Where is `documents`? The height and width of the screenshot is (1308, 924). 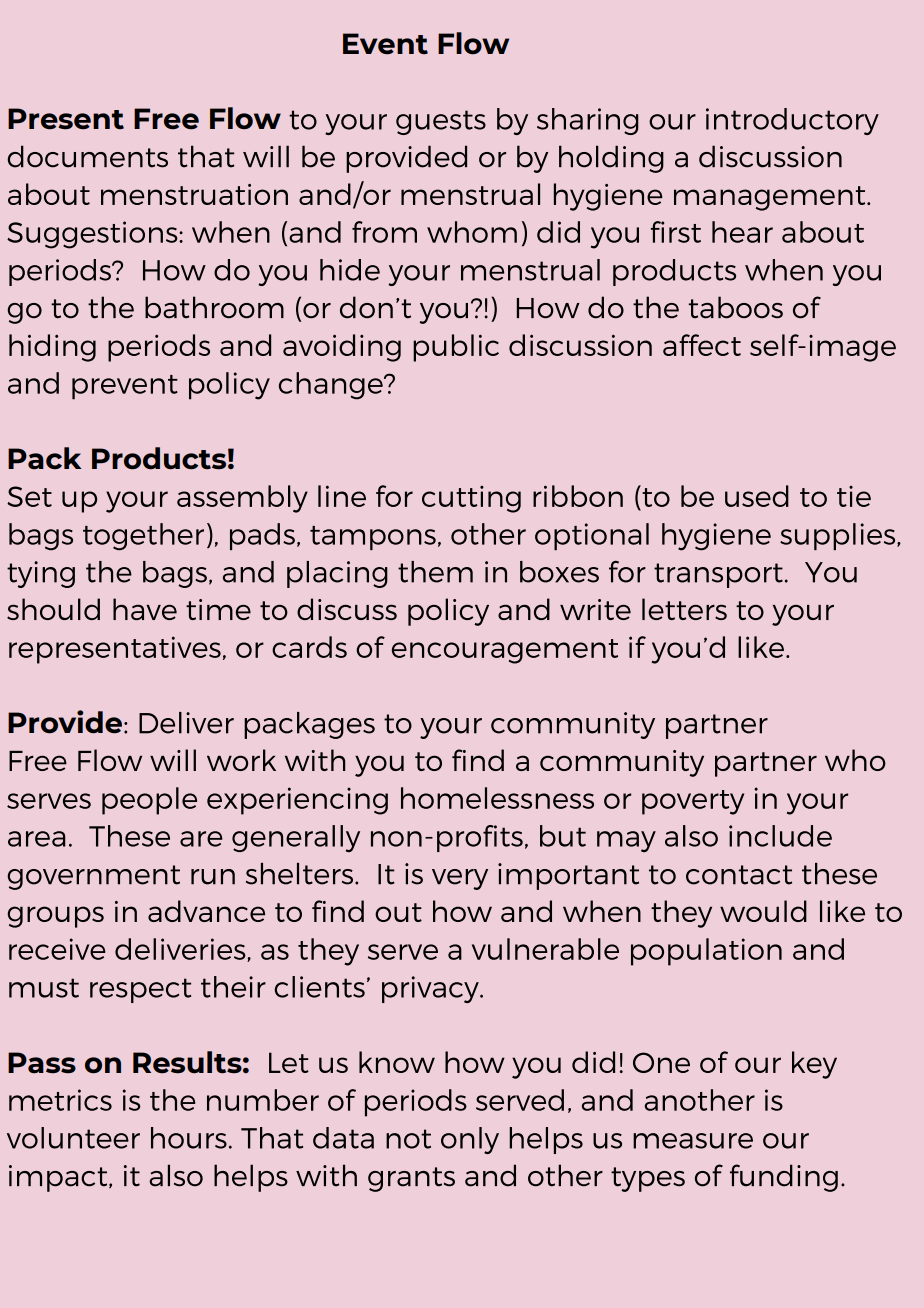
documents is located at coordinates (88, 156).
